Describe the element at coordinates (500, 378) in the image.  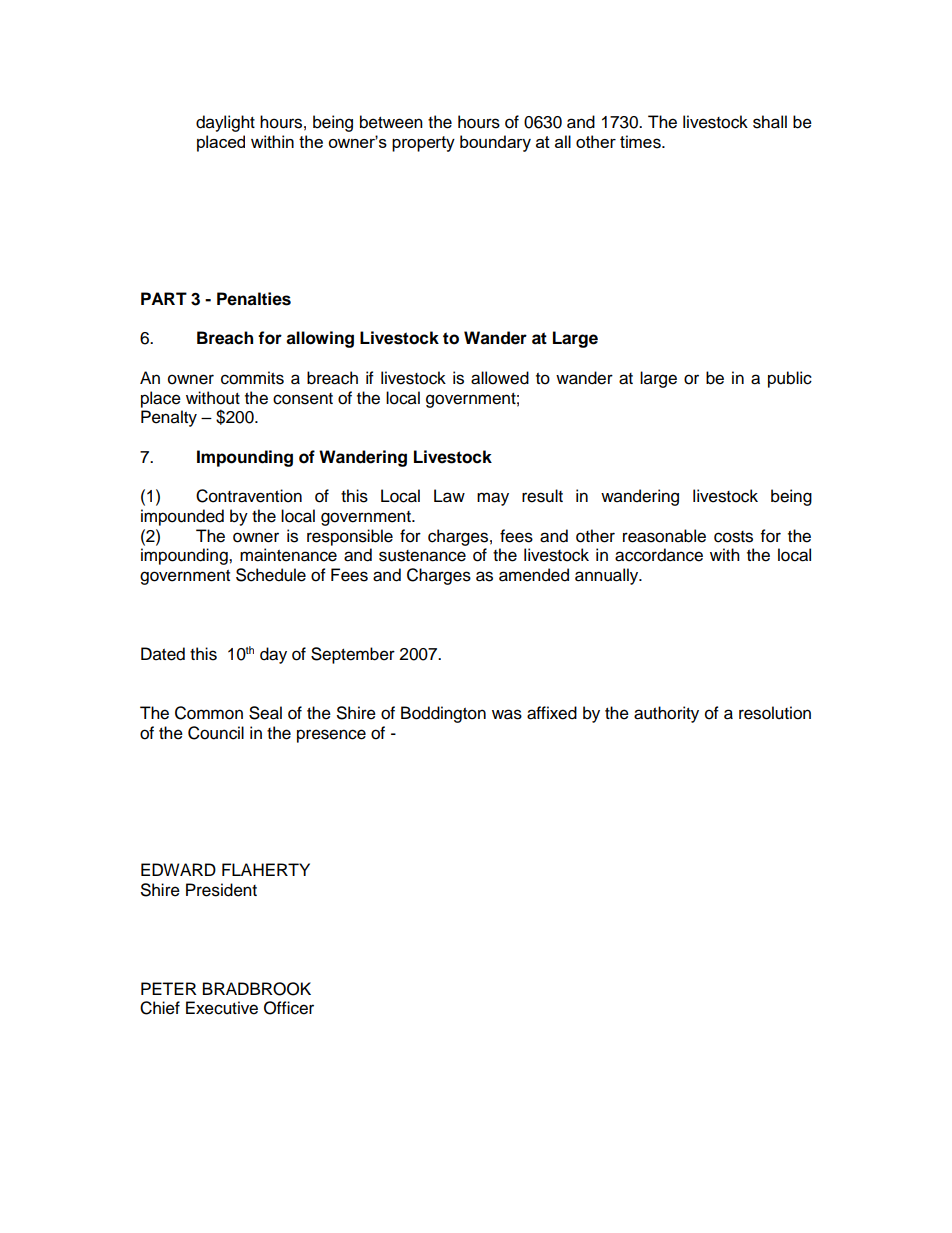
I see `allowed` at that location.
